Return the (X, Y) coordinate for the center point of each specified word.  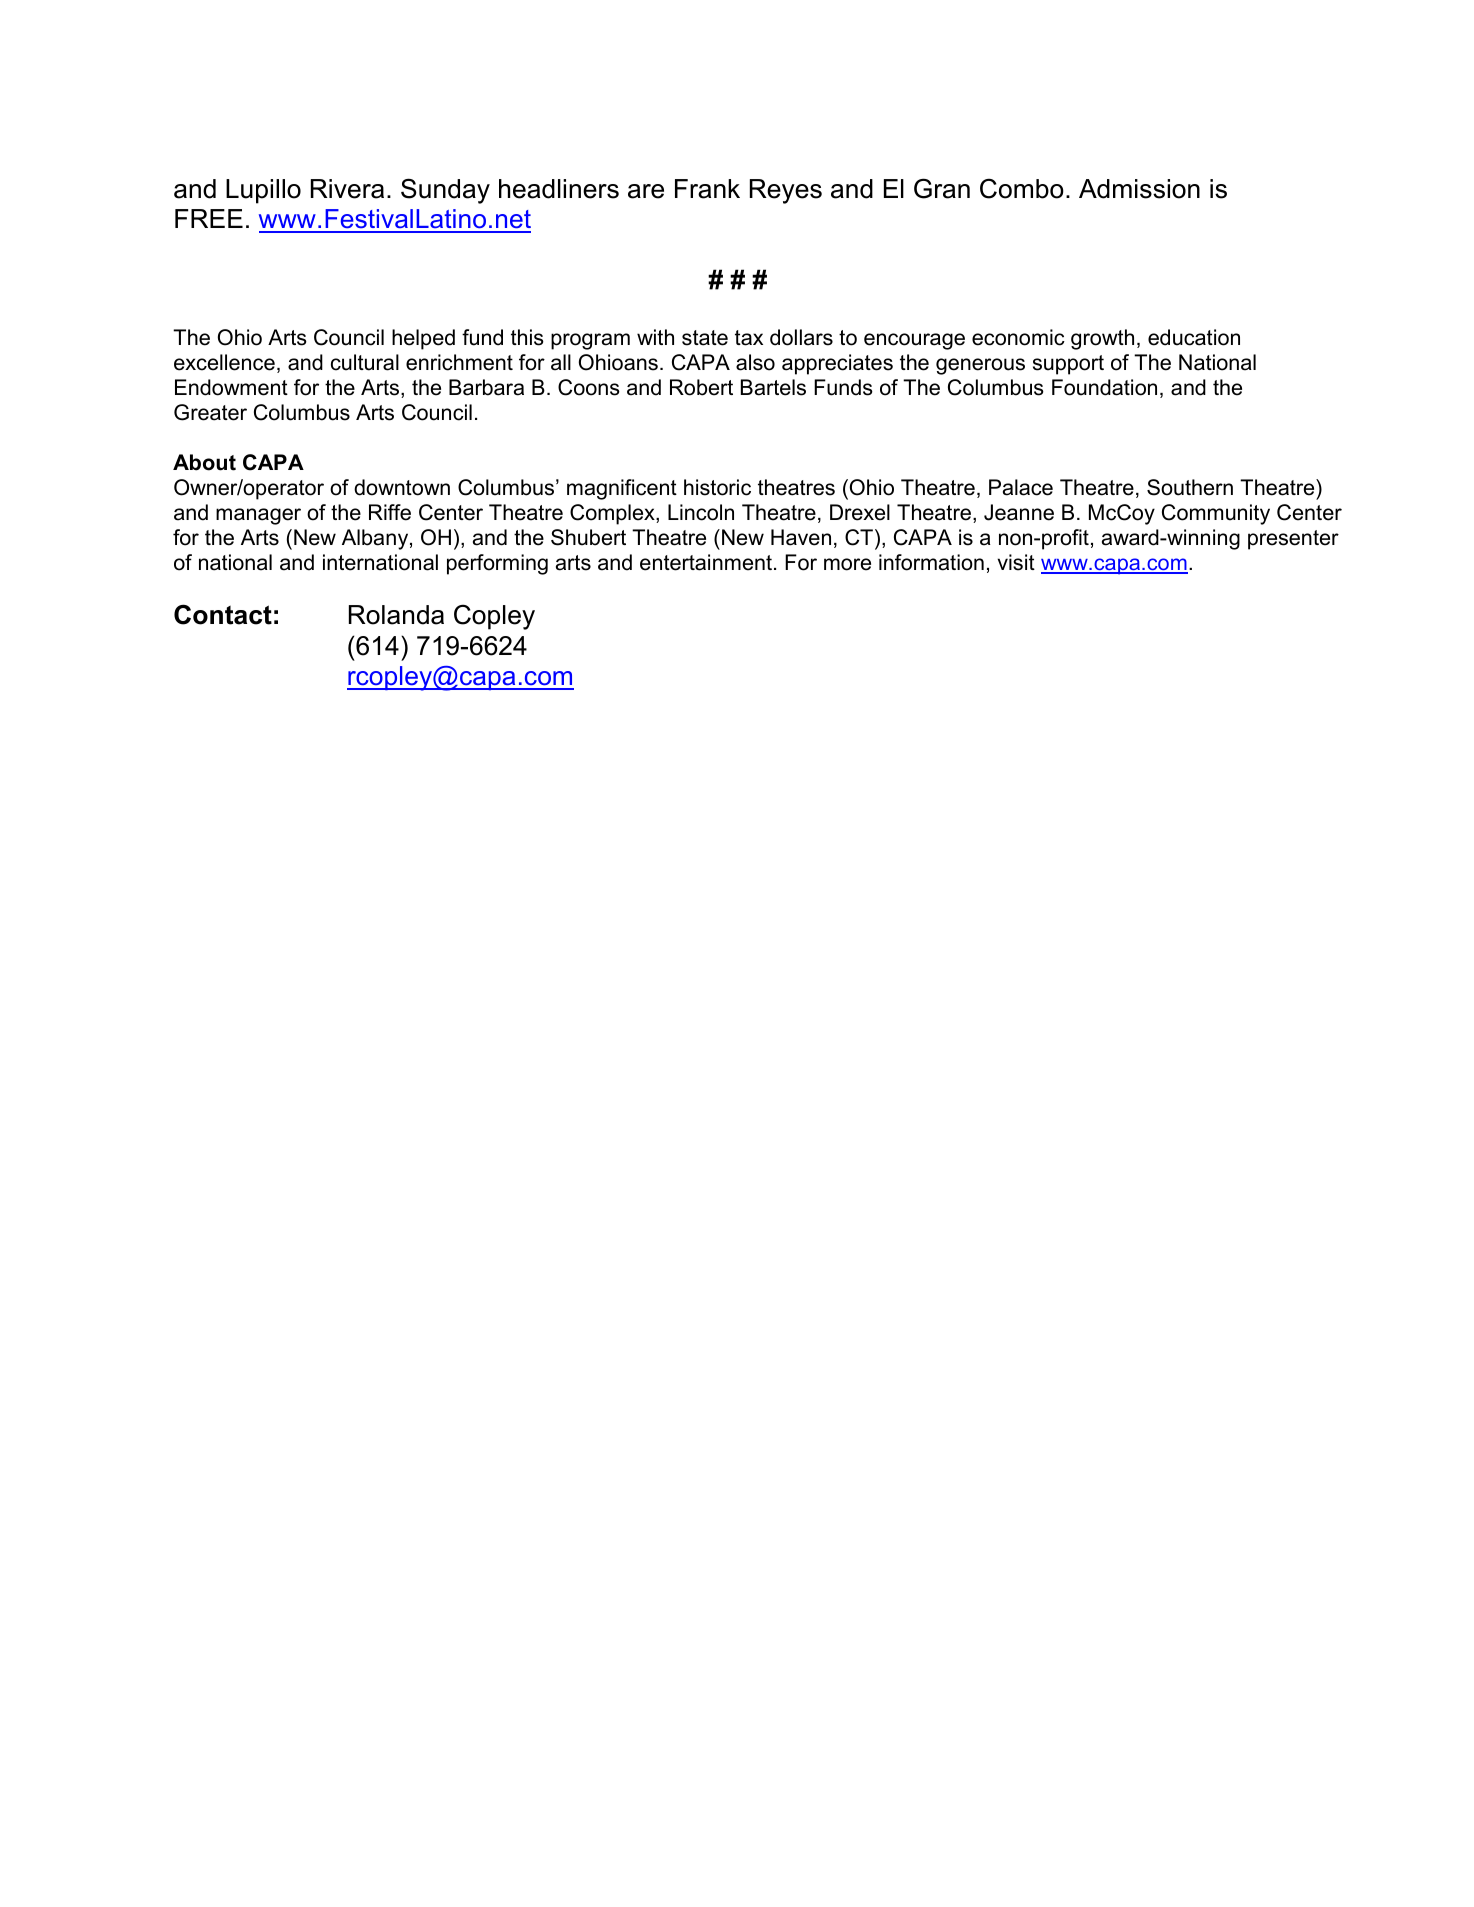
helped (423, 339)
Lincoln (701, 512)
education (1194, 337)
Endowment (231, 387)
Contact (223, 614)
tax (749, 338)
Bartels (773, 387)
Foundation (1104, 387)
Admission (1139, 189)
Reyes (786, 191)
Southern (1190, 487)
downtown (402, 487)
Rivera (347, 189)
